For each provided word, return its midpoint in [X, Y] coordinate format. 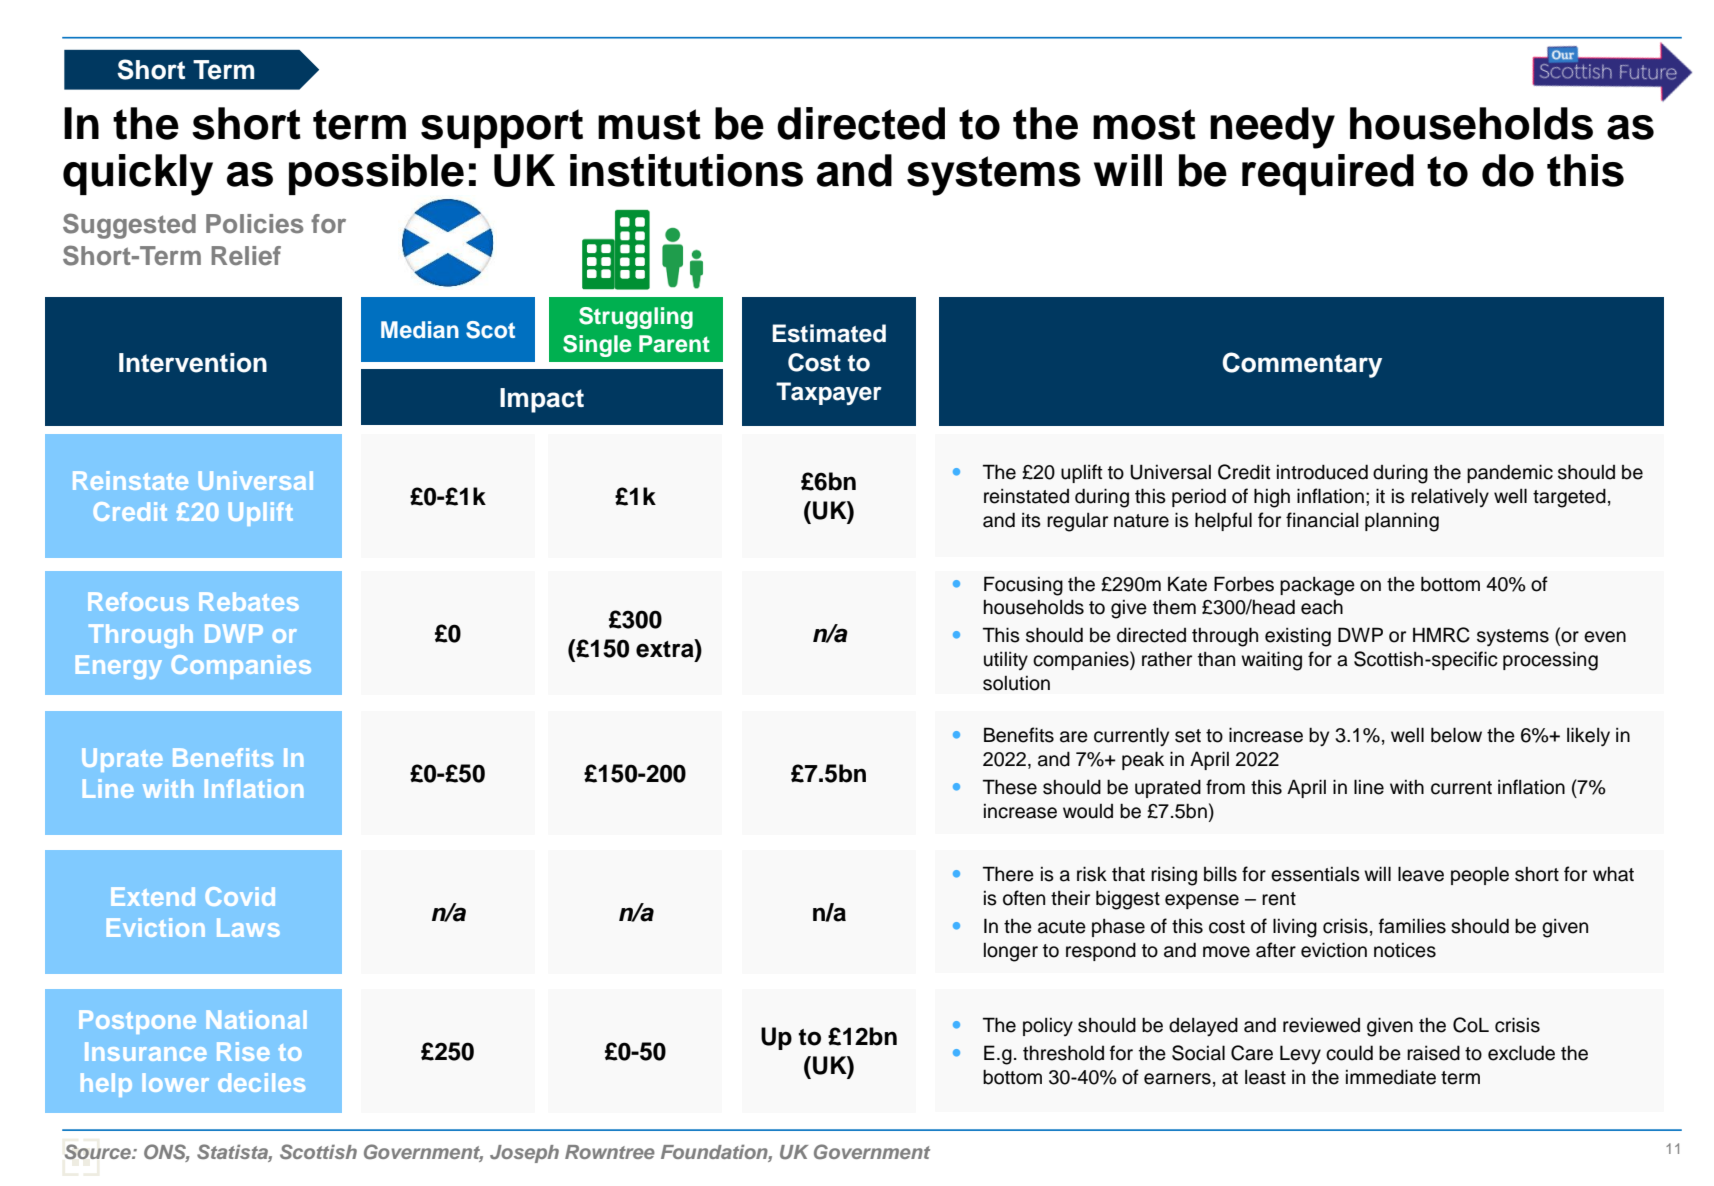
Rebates [249, 601]
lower [176, 1082]
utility [1006, 661]
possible [376, 174]
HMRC [1441, 635]
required [1328, 174]
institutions [686, 170]
